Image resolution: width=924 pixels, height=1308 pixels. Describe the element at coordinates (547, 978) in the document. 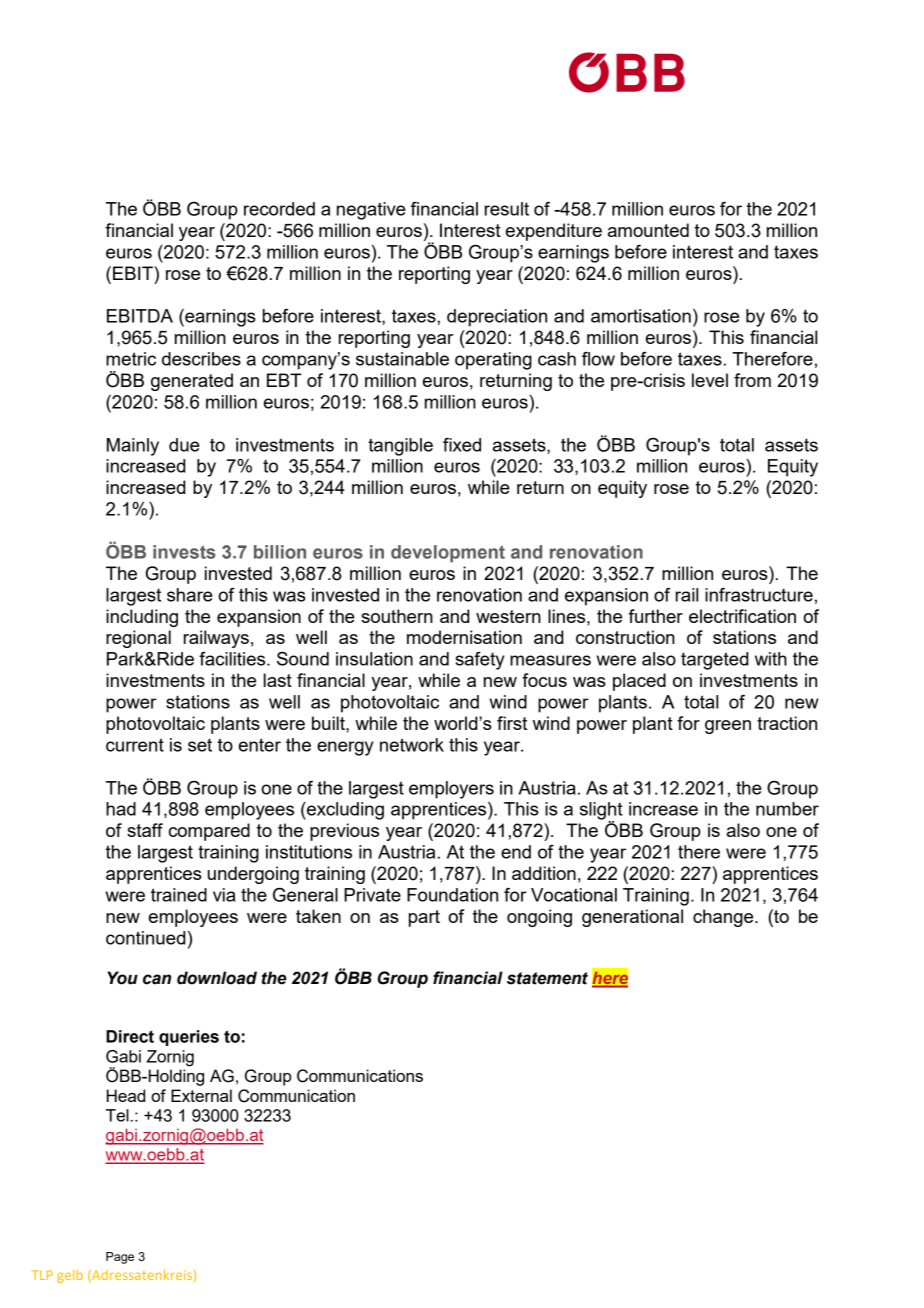

I see `statement` at that location.
